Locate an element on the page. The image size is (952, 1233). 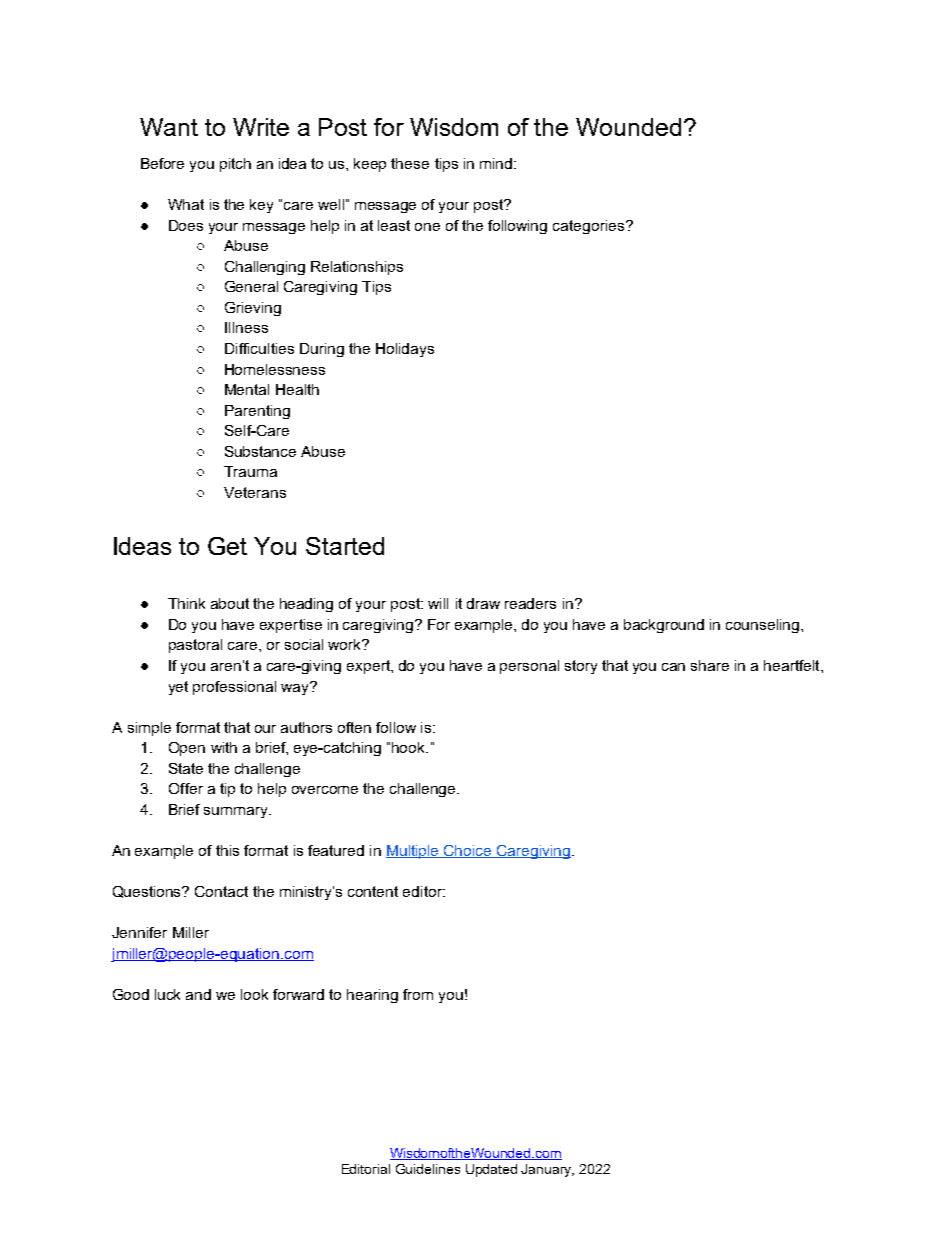
Choice is located at coordinates (468, 851).
